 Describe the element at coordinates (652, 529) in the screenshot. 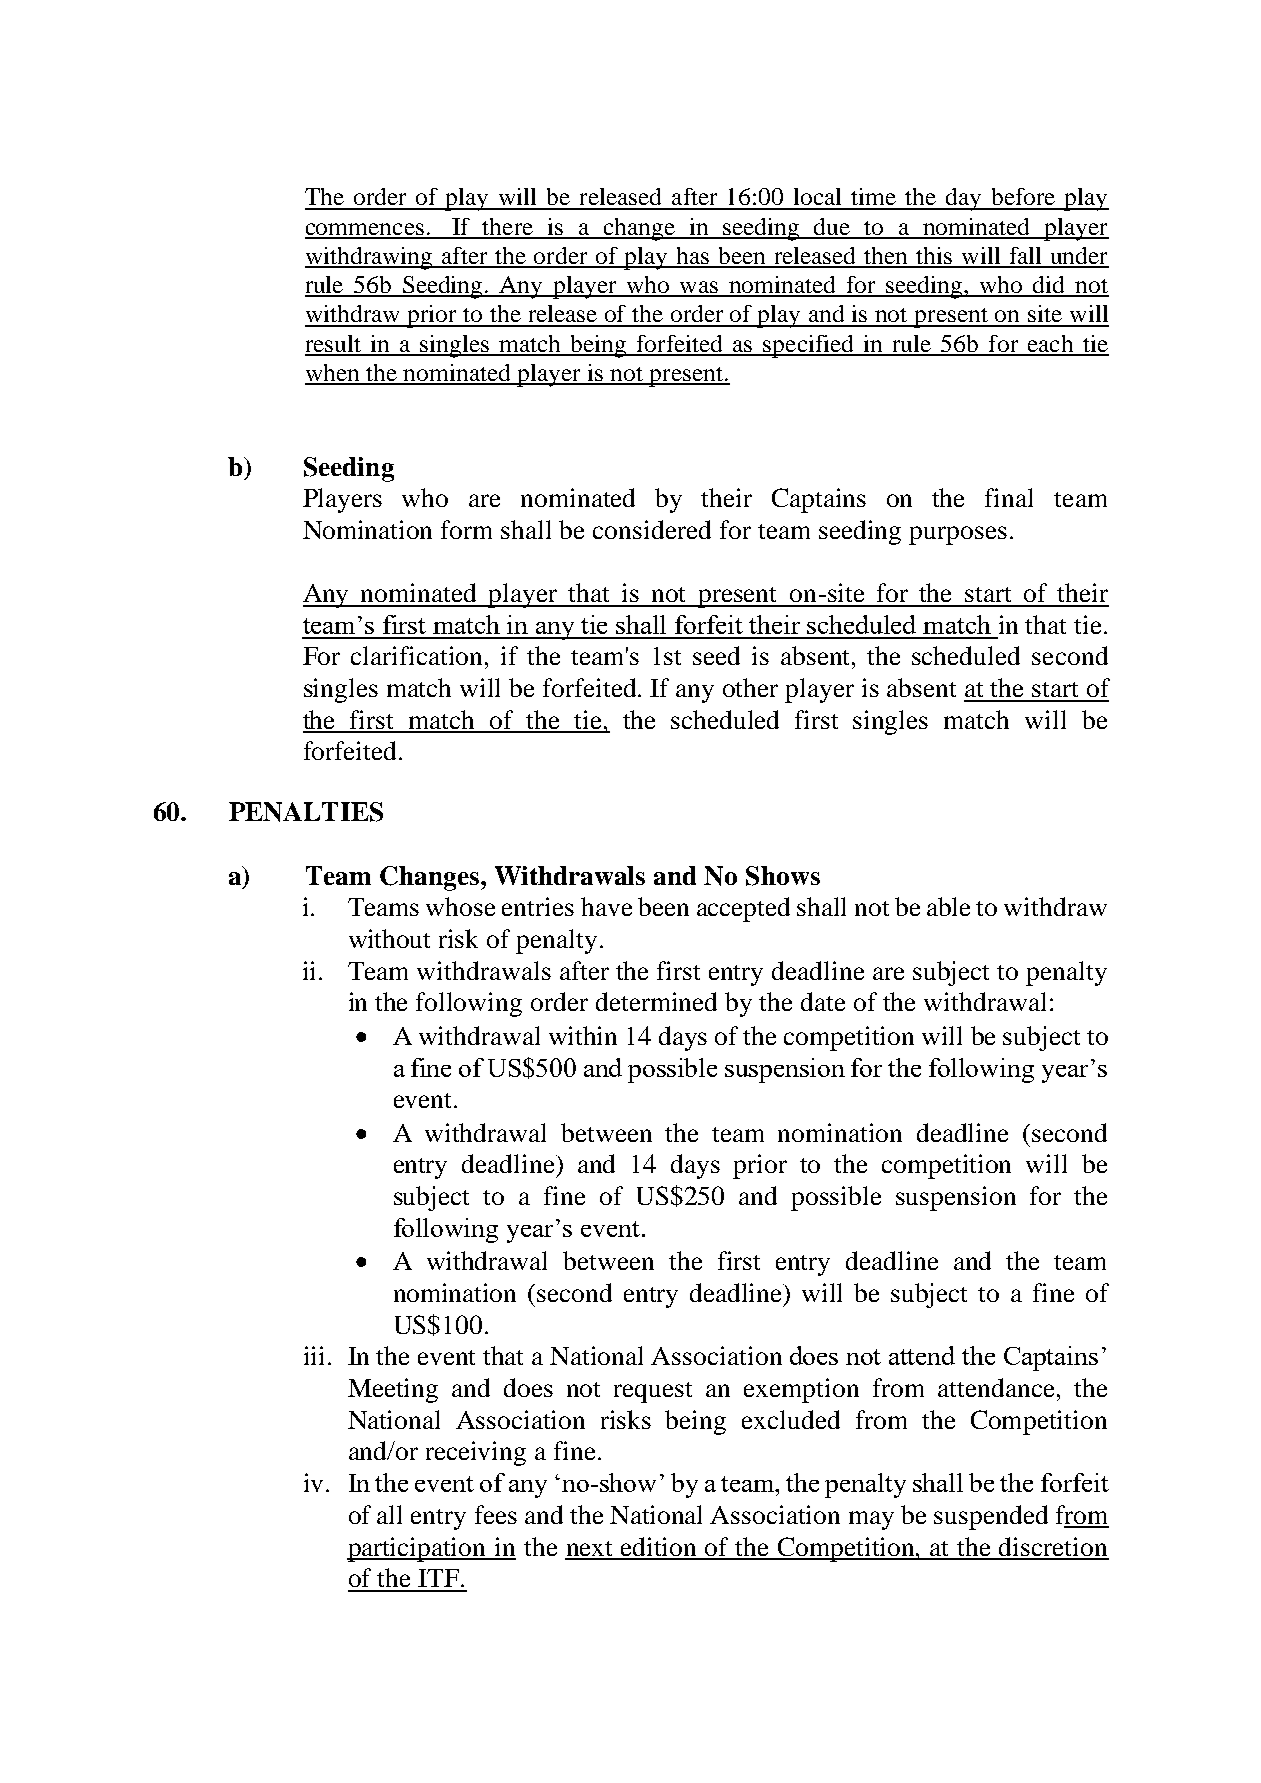

I see `considered` at that location.
